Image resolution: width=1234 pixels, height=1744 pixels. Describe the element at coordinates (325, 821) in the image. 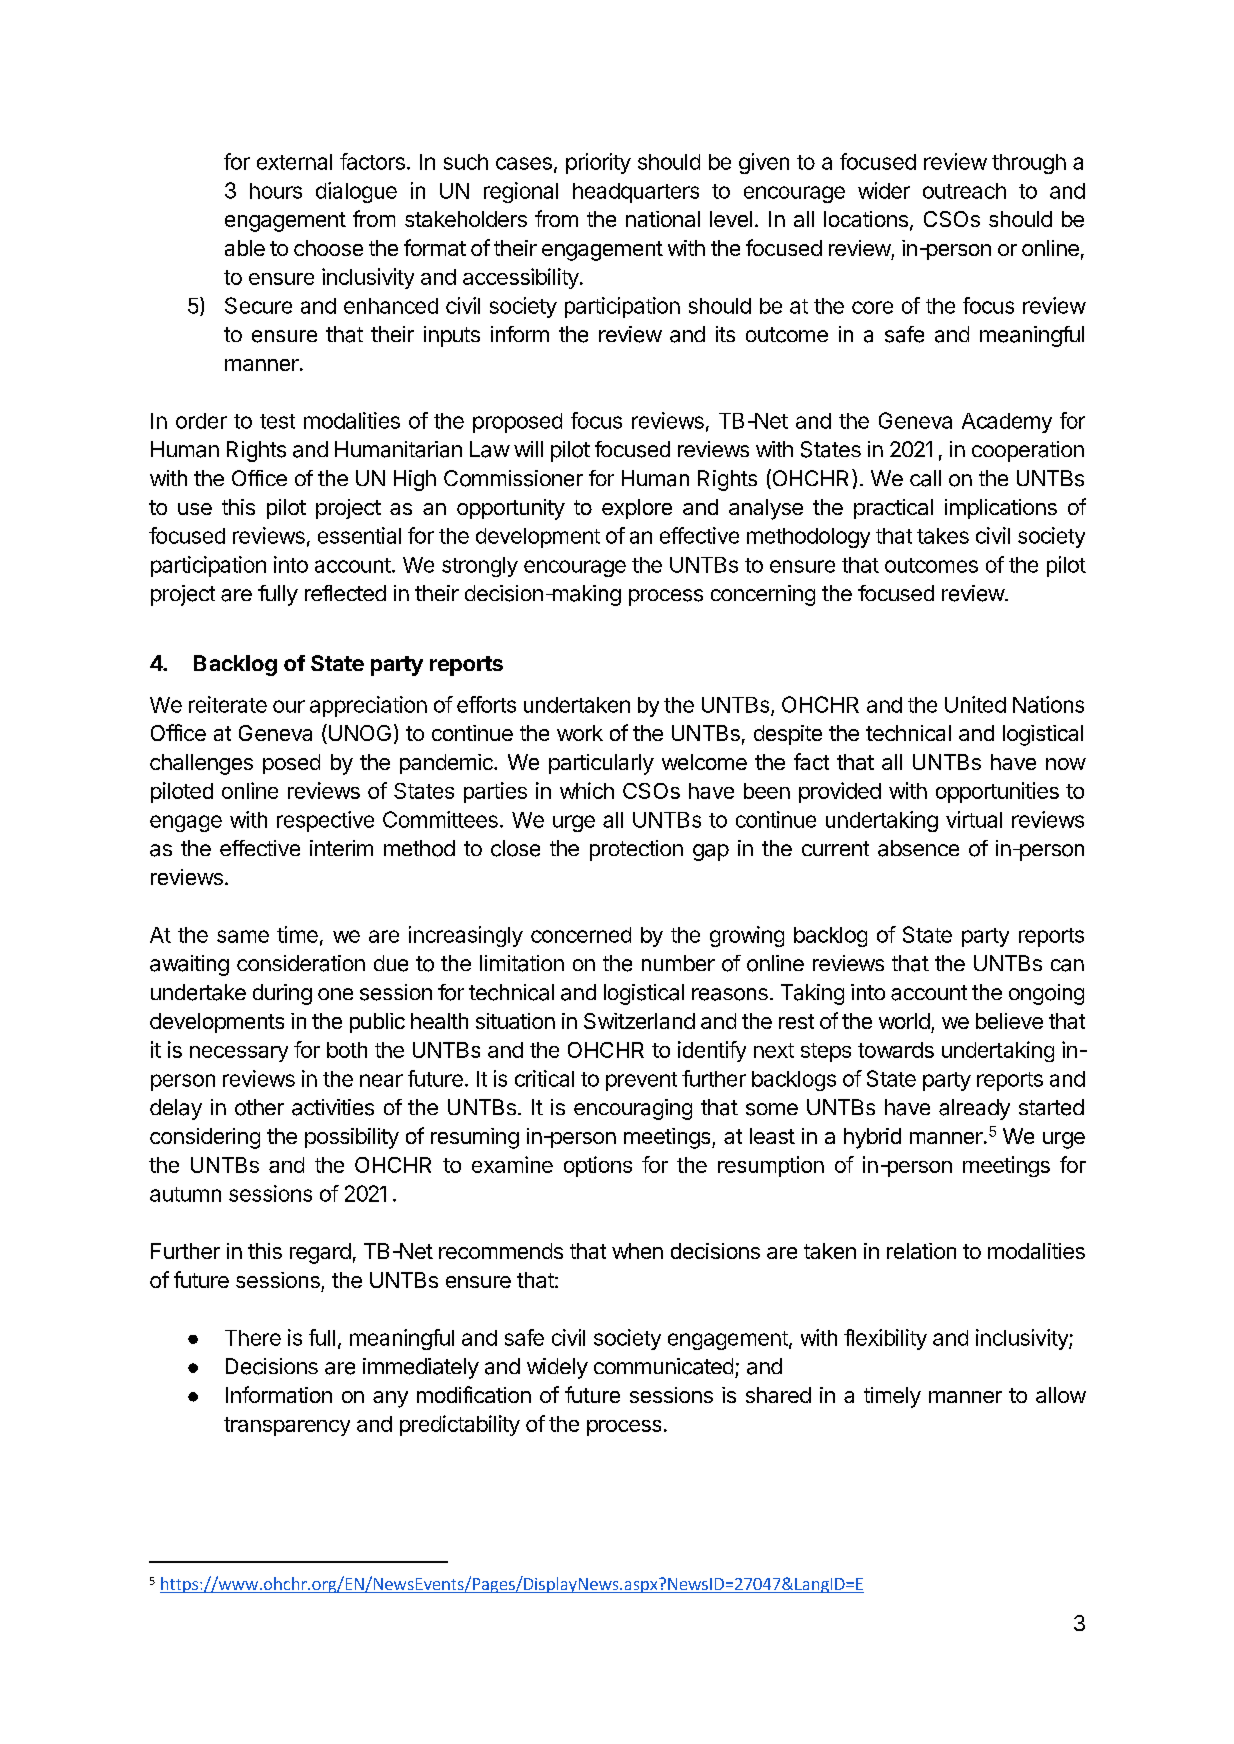

I see `respective` at that location.
